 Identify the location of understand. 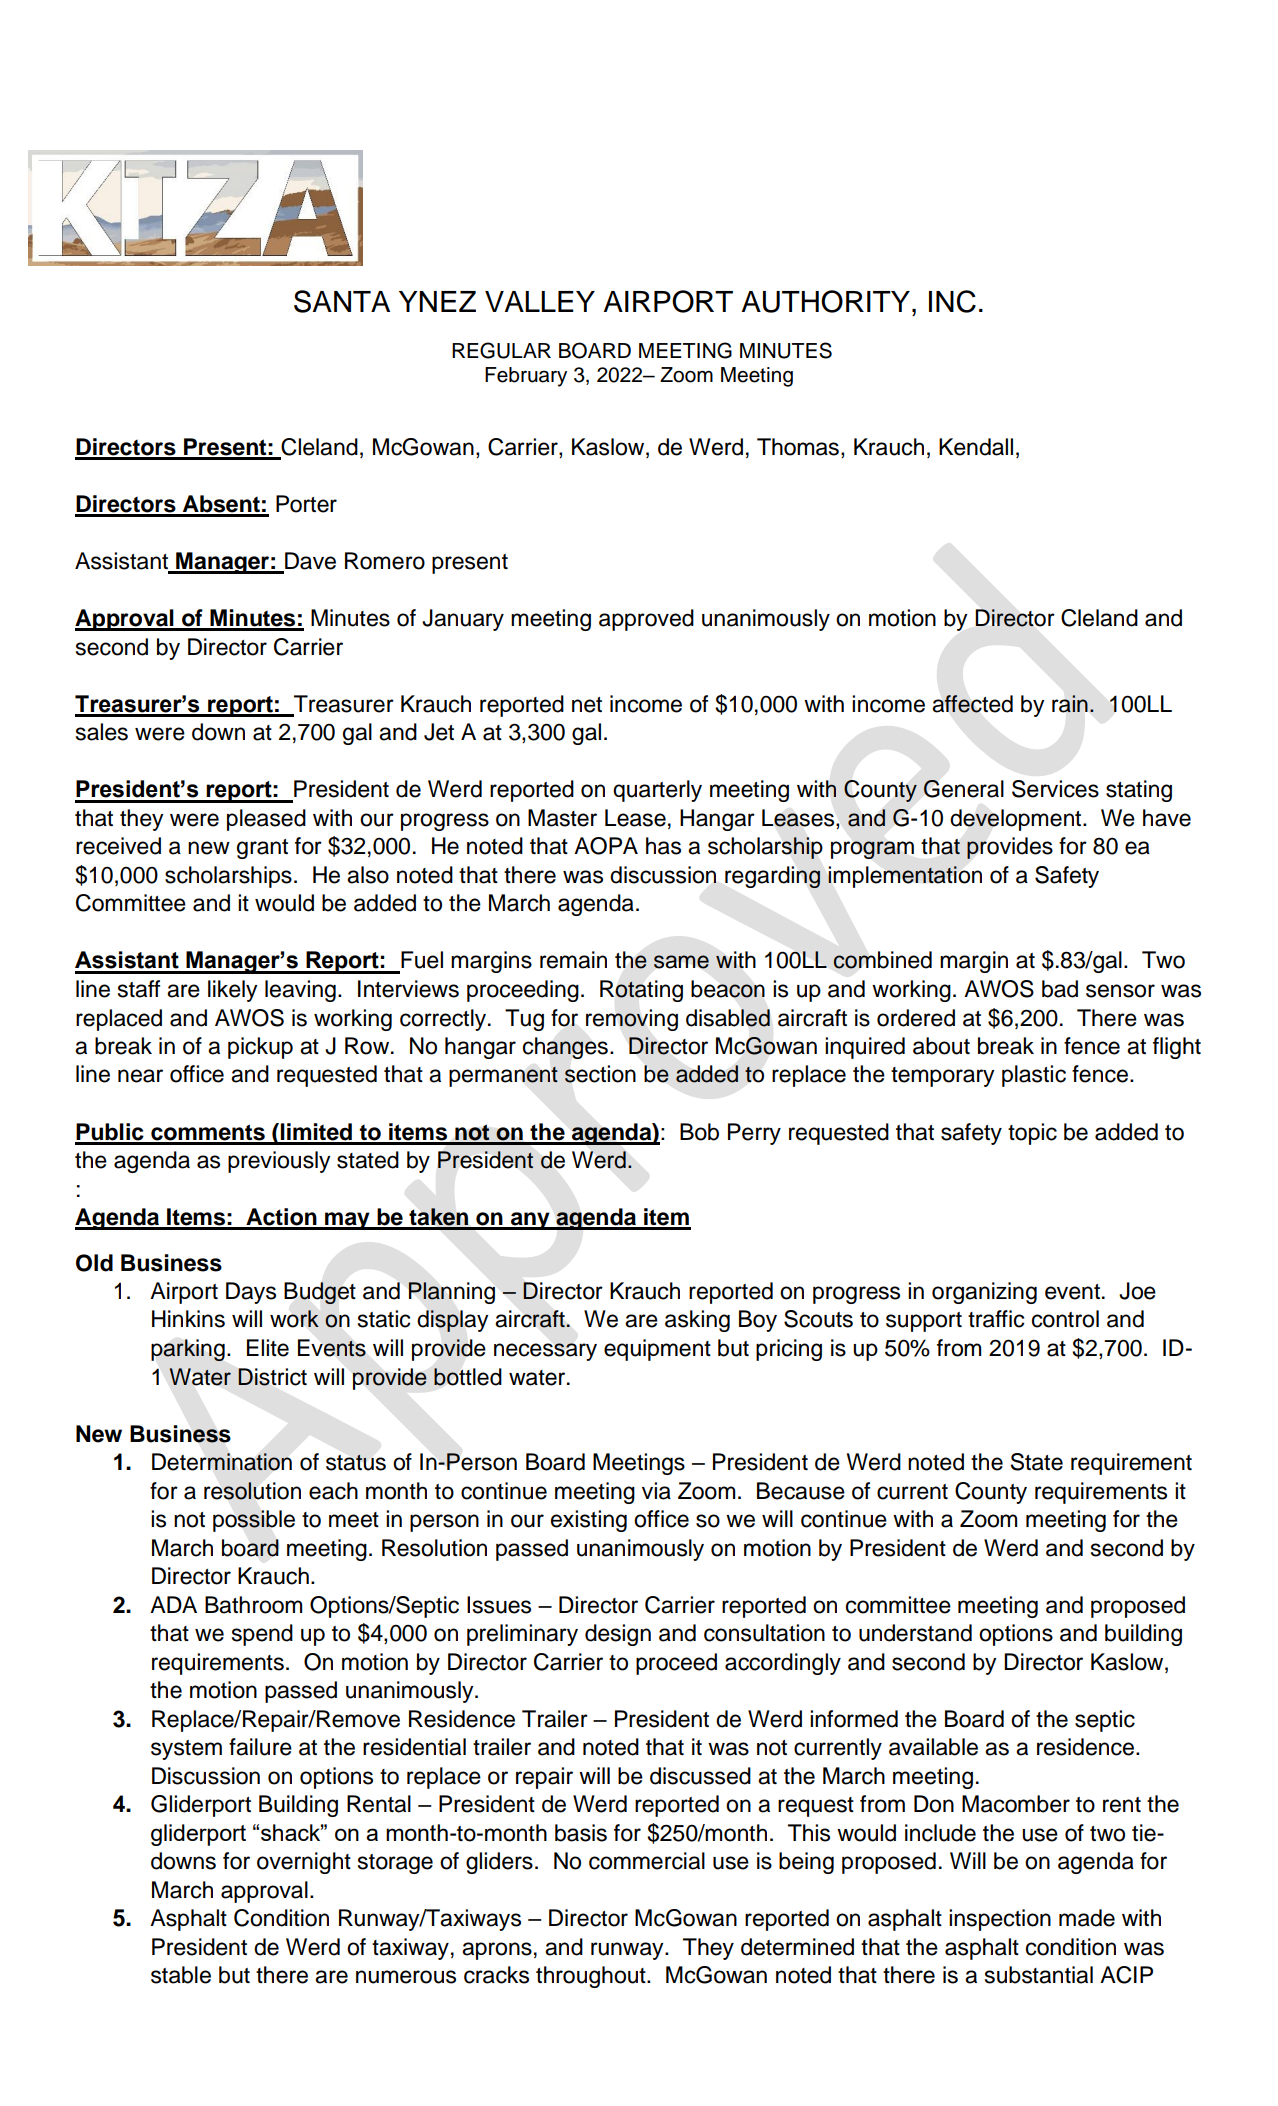
(915, 1633).
